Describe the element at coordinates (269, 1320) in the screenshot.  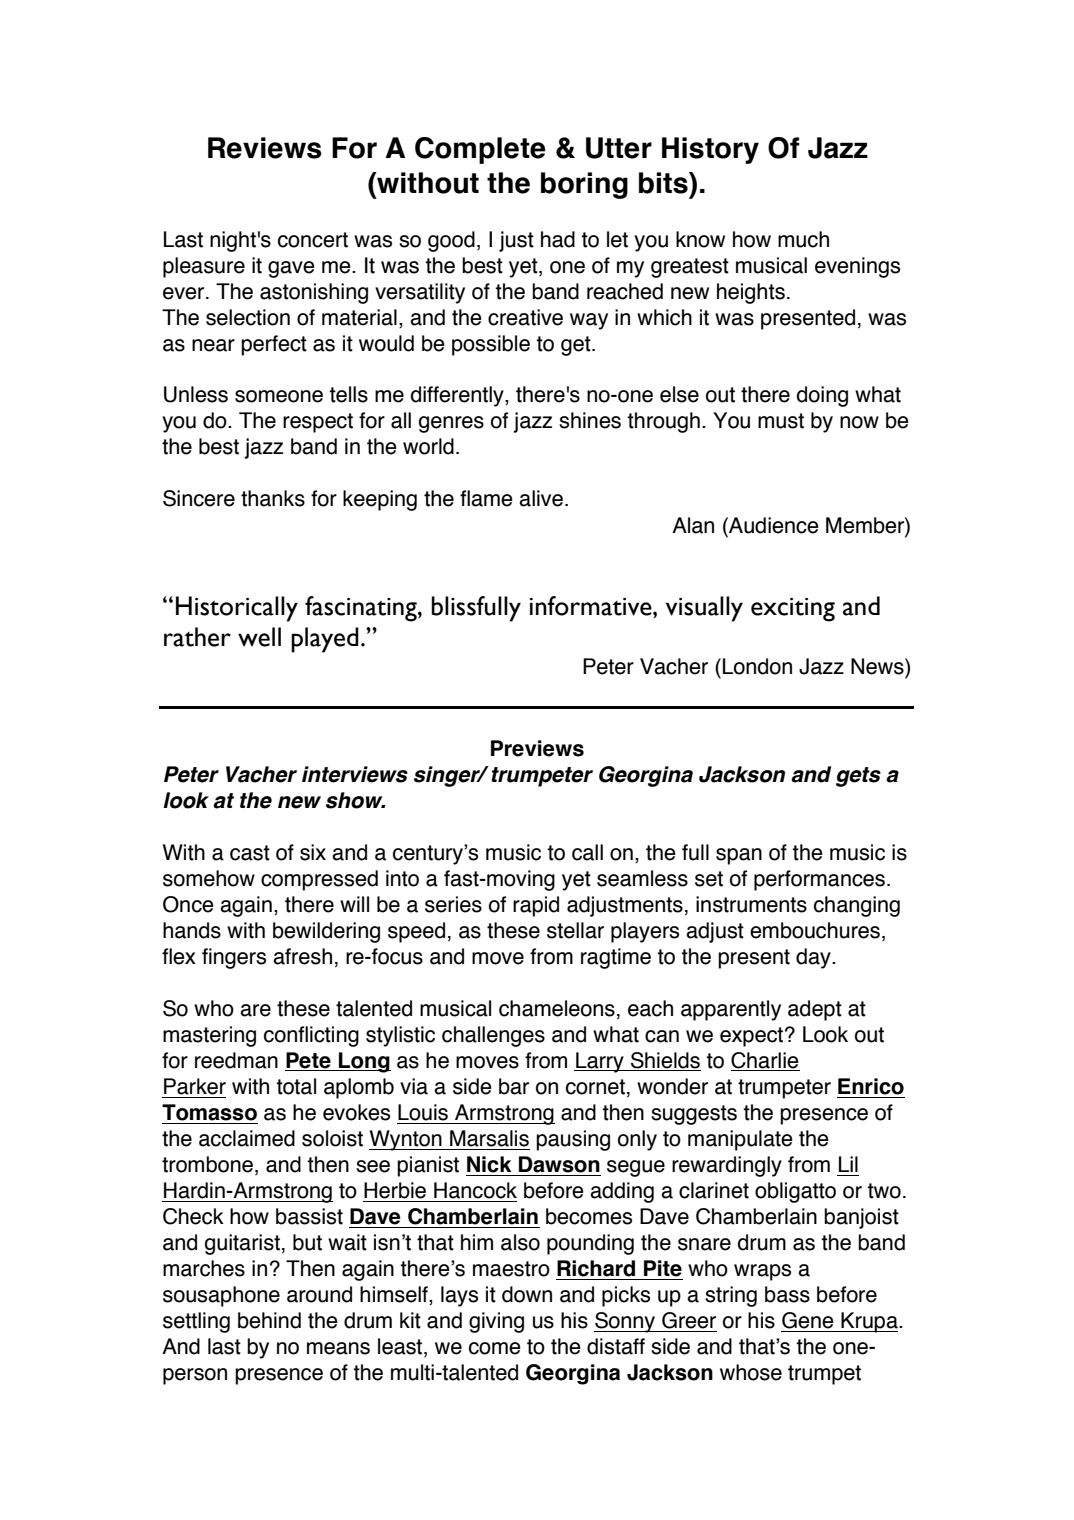
I see `behind` at that location.
